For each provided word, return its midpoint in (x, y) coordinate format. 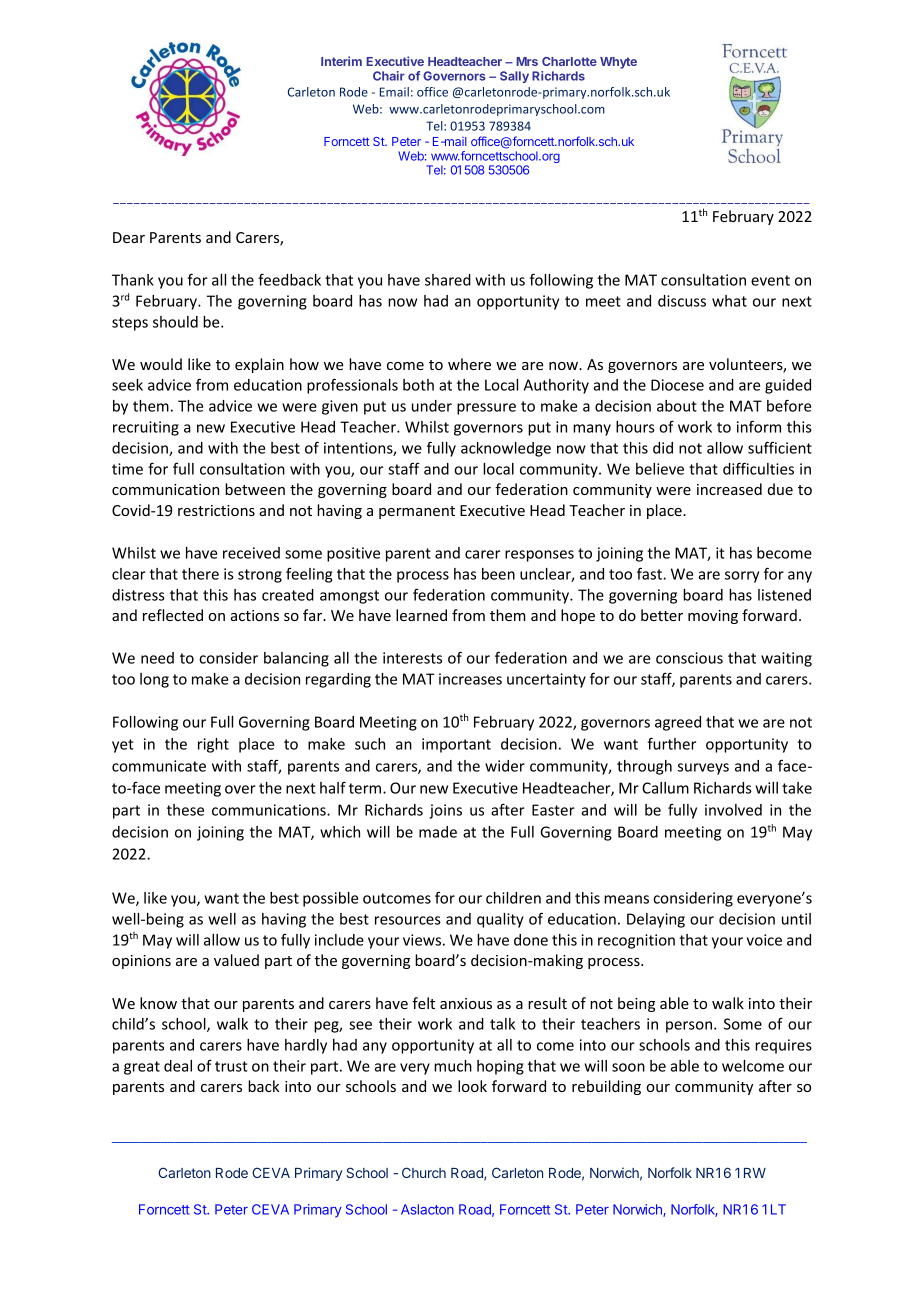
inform (759, 426)
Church (424, 1172)
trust (231, 1066)
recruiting (146, 428)
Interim (341, 61)
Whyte (618, 63)
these (185, 810)
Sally (514, 77)
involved (733, 810)
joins (445, 811)
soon (628, 1067)
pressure (486, 409)
